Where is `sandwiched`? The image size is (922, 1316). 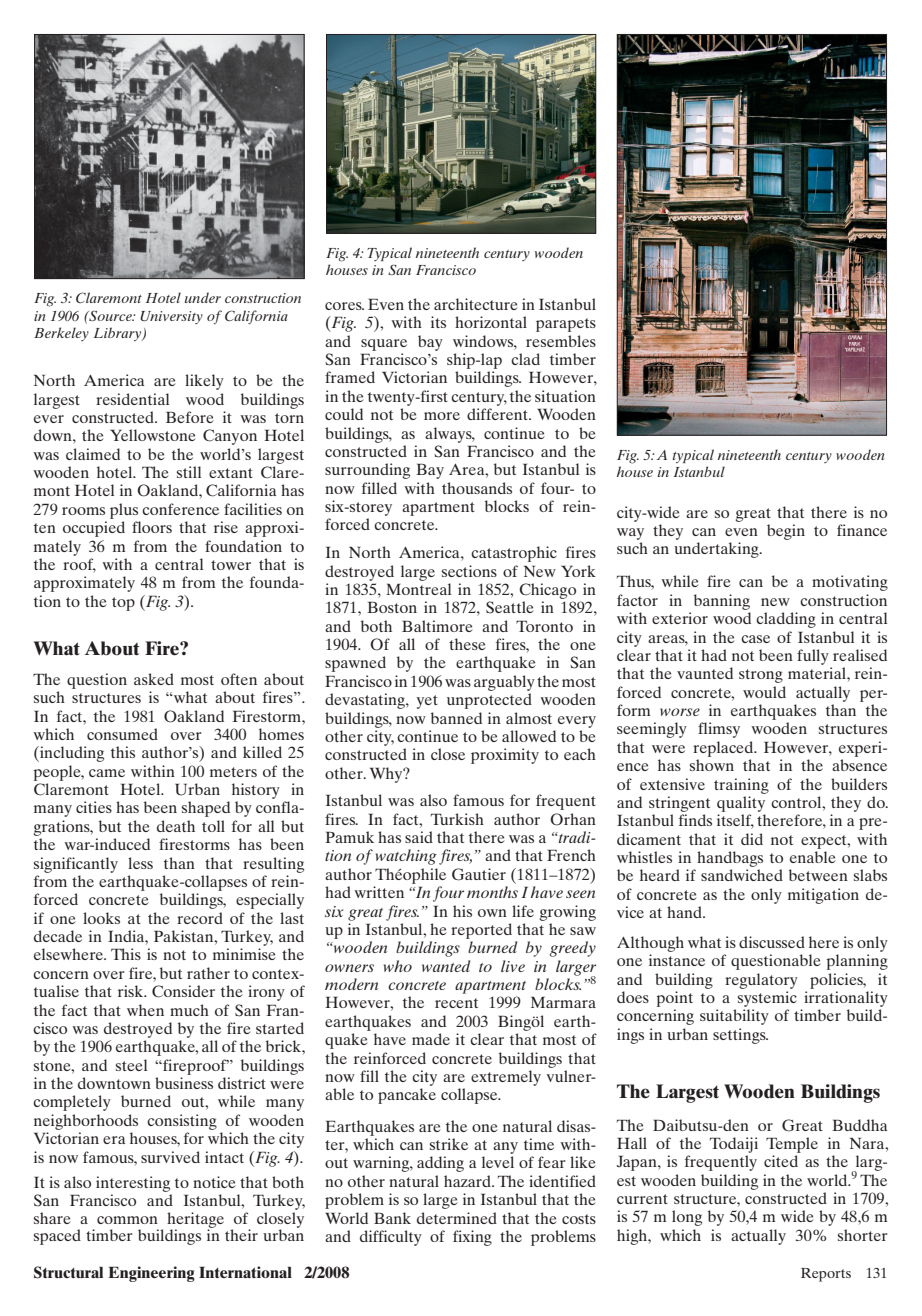
sandwiched is located at coordinates (742, 875).
